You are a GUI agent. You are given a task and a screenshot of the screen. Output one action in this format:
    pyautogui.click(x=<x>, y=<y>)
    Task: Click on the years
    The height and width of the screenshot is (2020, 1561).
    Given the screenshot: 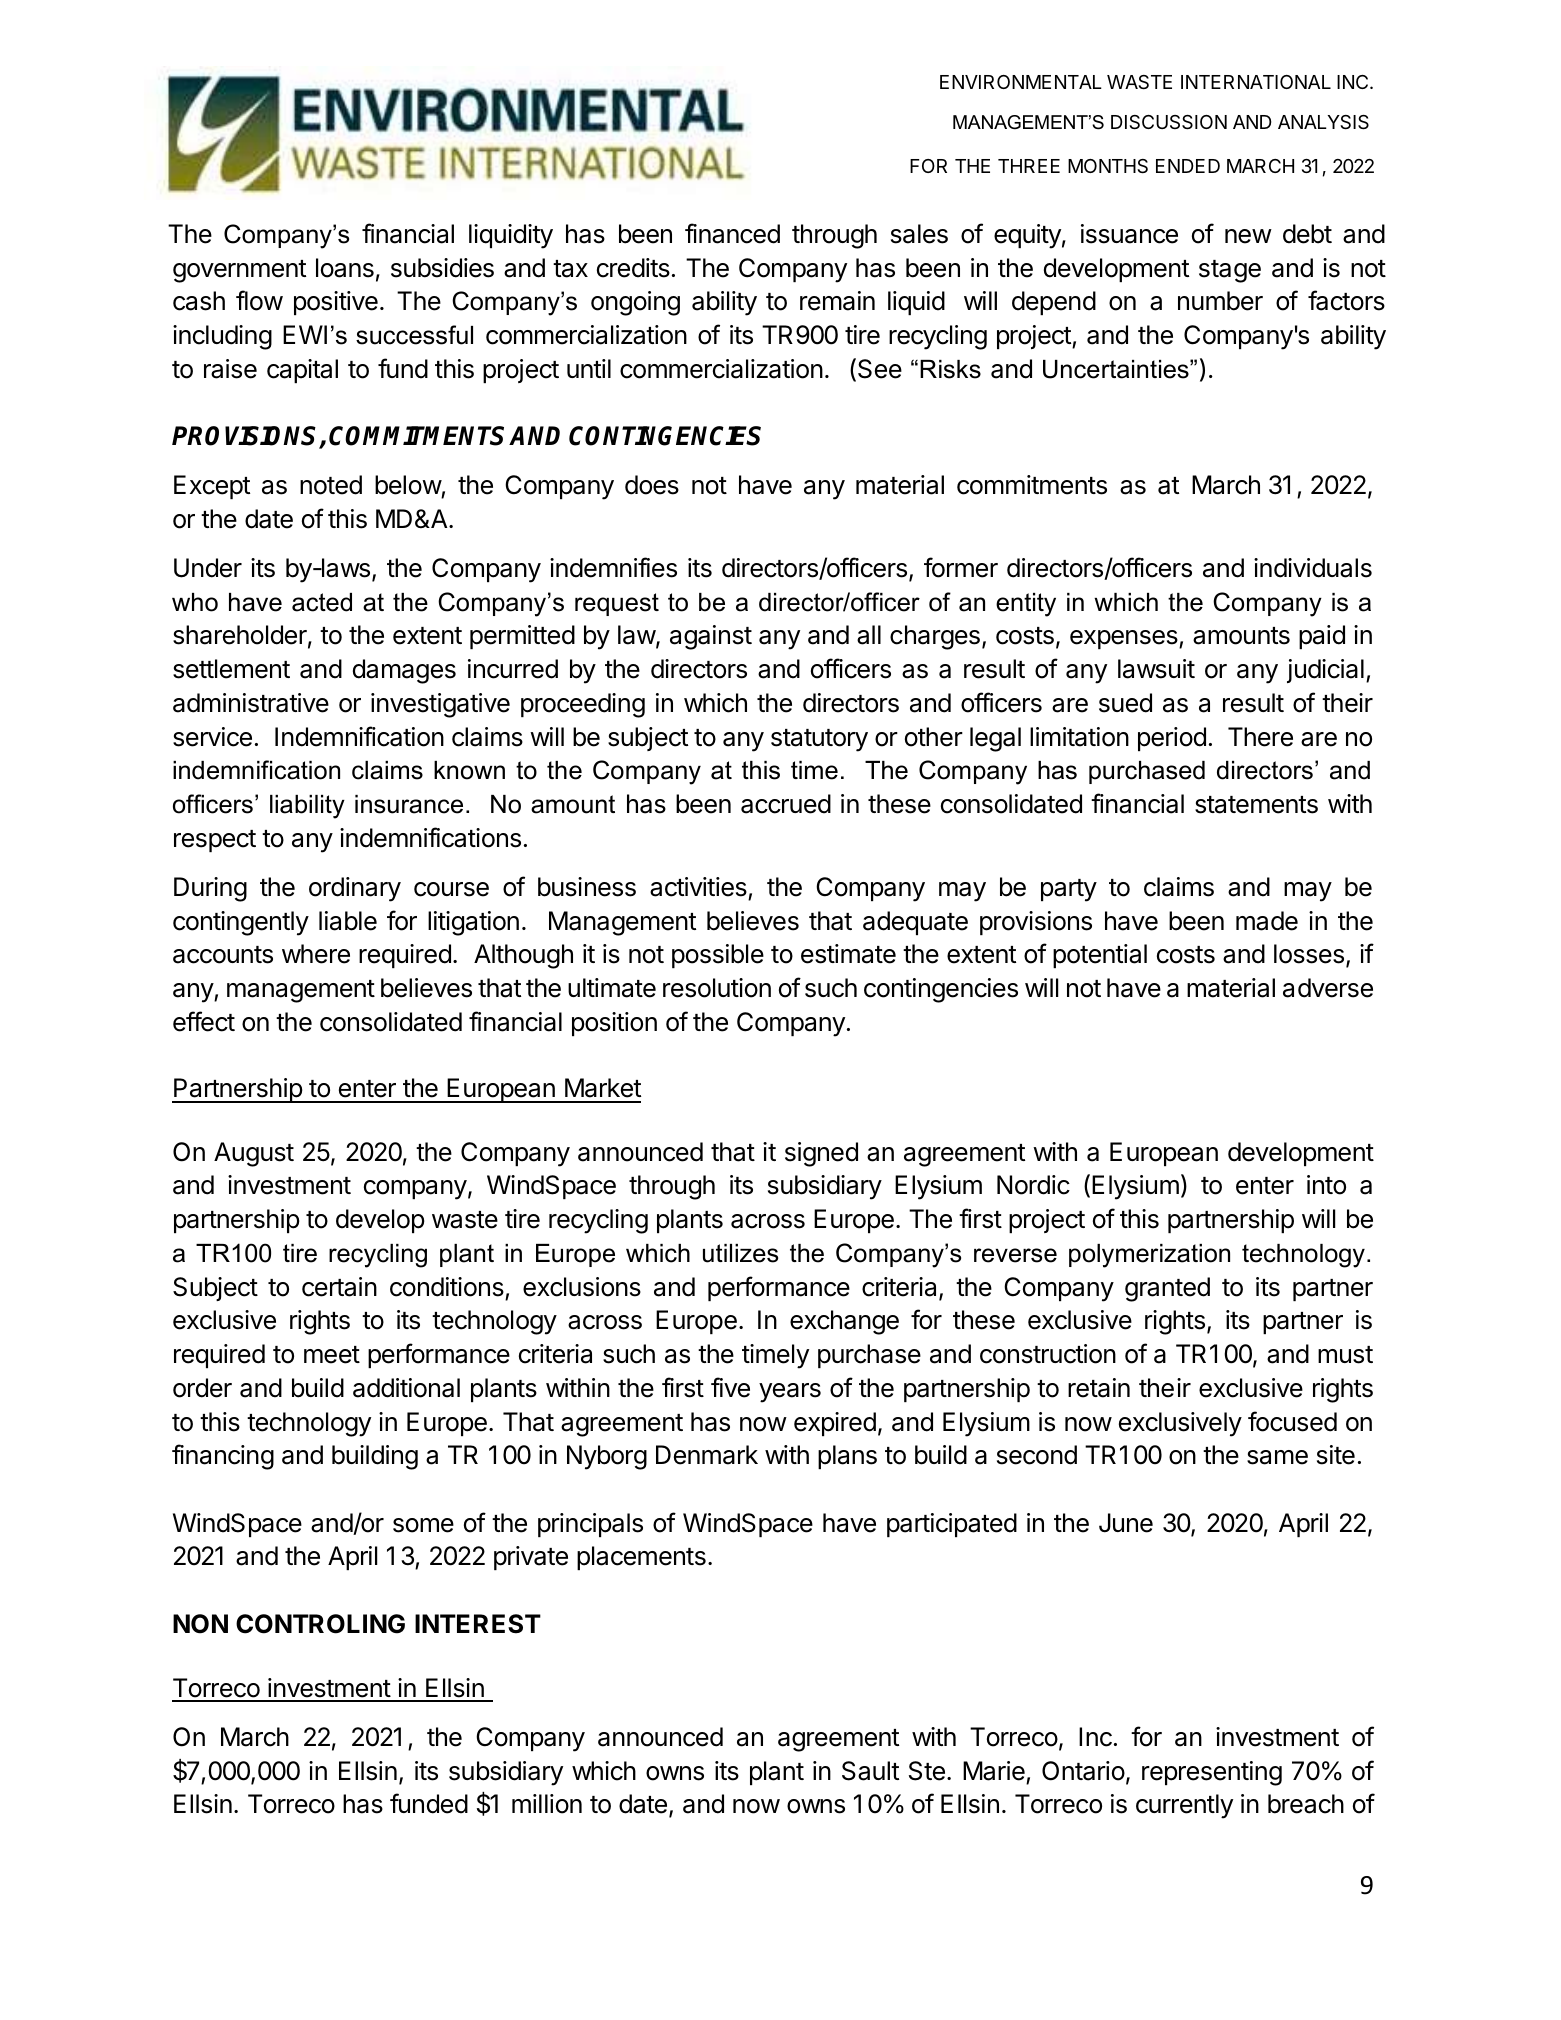 What is the action you would take?
    pyautogui.click(x=790, y=1393)
